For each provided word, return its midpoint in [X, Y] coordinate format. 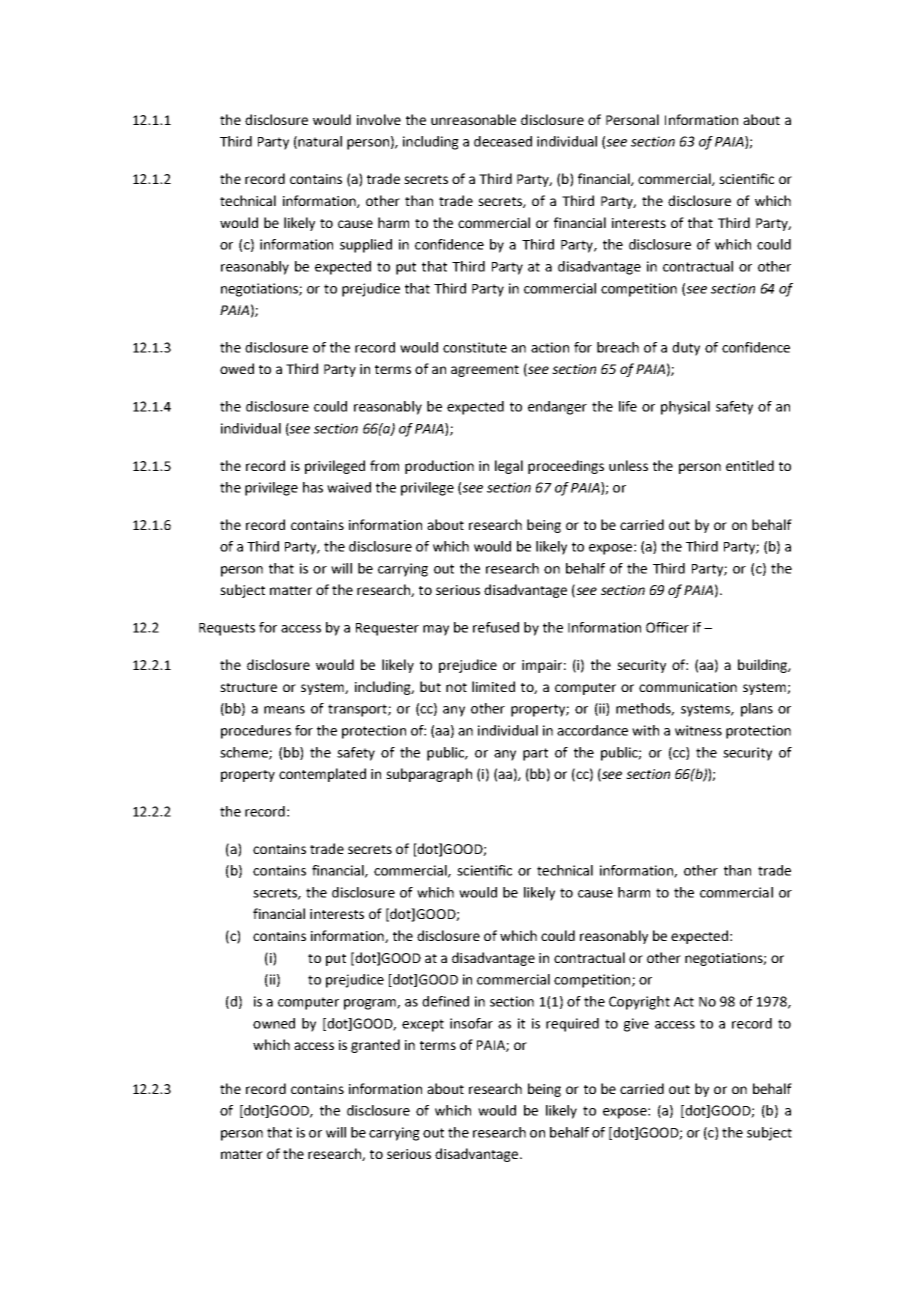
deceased [503, 141]
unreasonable [473, 119]
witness [698, 730]
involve [379, 119]
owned [274, 1023]
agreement [485, 371]
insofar [471, 1023]
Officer [667, 627]
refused [496, 627]
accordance [592, 730]
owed [237, 368]
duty [686, 349]
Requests [227, 629]
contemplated [322, 775]
